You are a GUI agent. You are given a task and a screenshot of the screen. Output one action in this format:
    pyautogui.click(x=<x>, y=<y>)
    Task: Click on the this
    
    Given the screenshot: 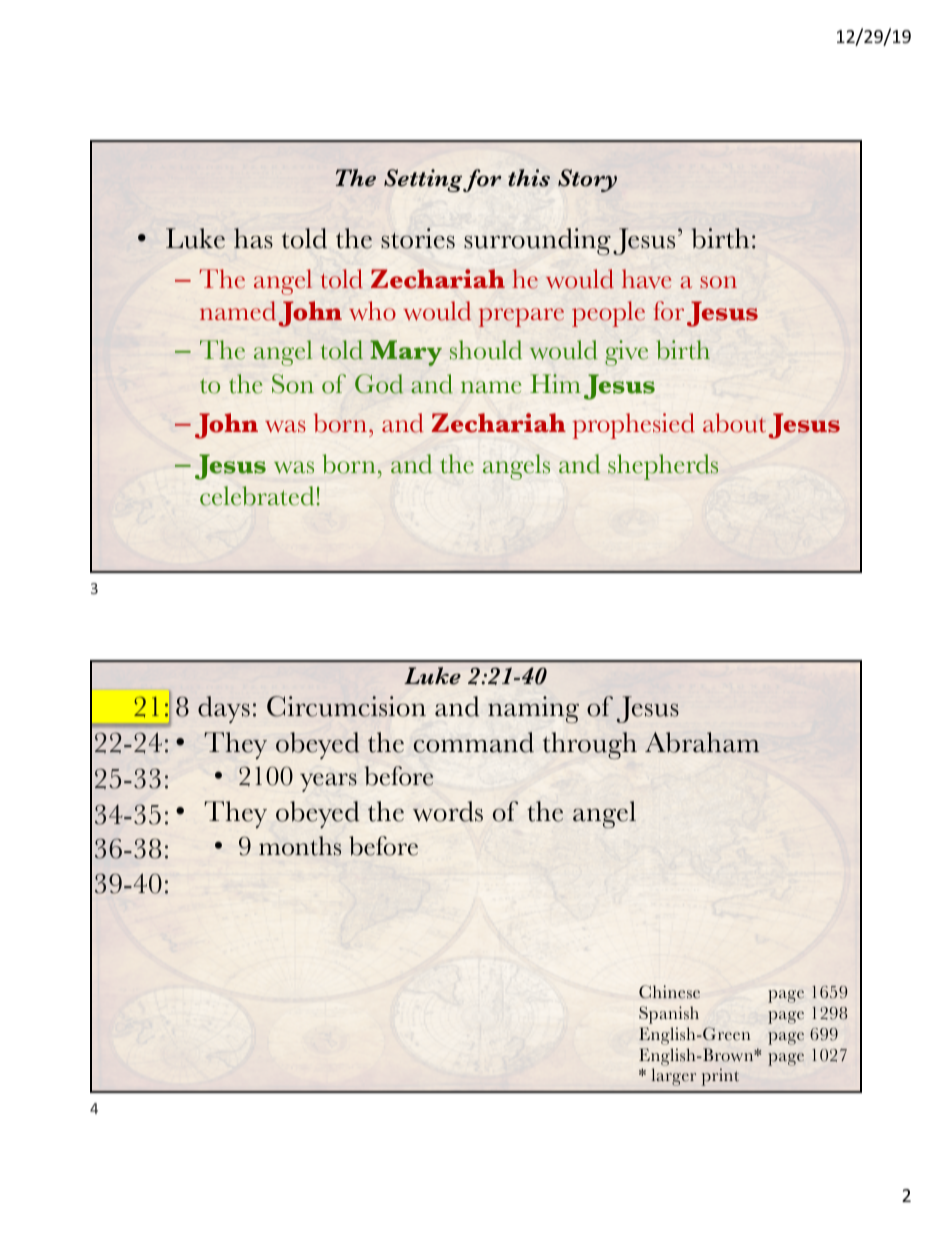 What is the action you would take?
    pyautogui.click(x=529, y=178)
